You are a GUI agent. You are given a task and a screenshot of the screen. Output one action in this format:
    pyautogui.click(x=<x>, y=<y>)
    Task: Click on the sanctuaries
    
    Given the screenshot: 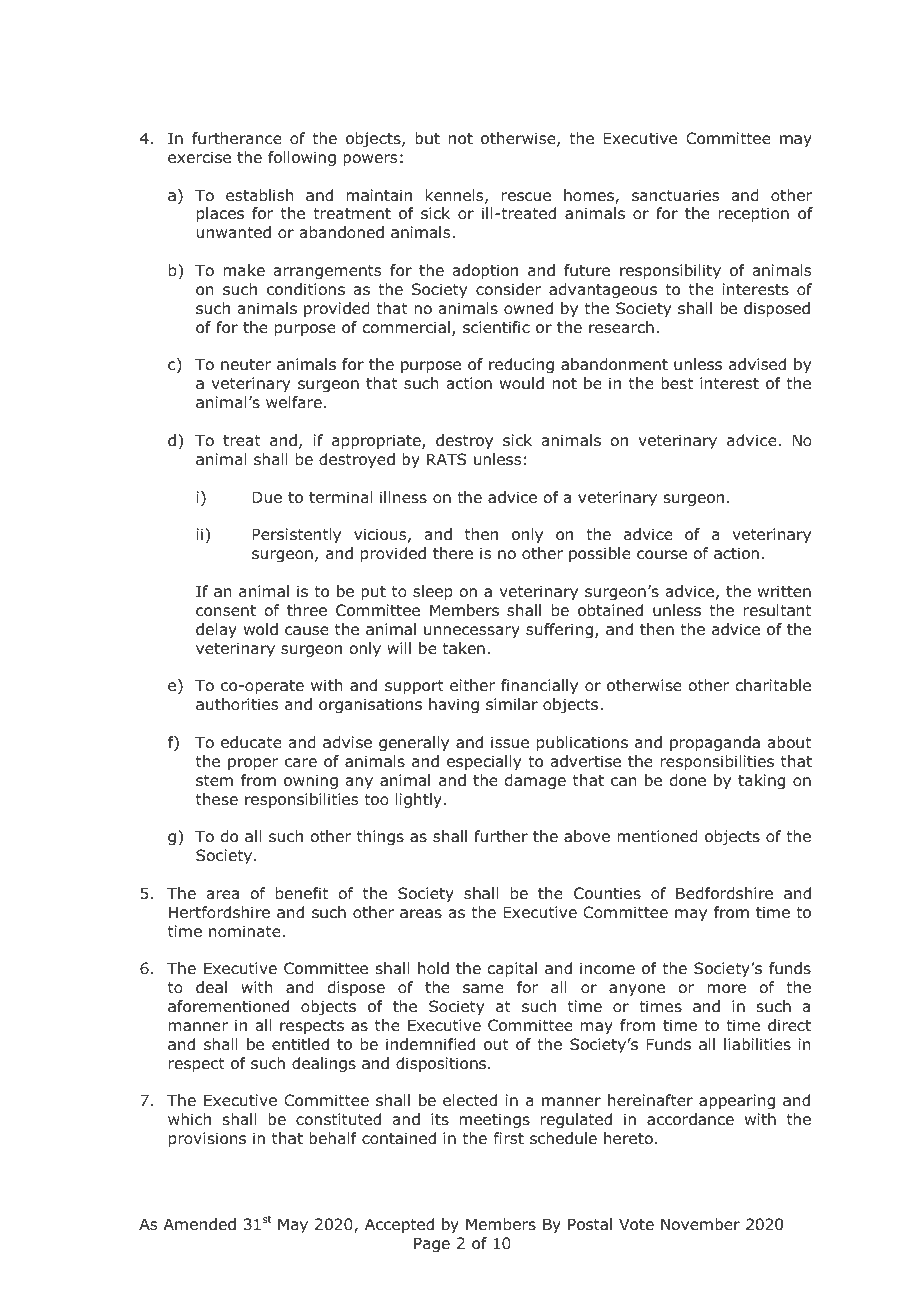 What is the action you would take?
    pyautogui.click(x=675, y=195)
